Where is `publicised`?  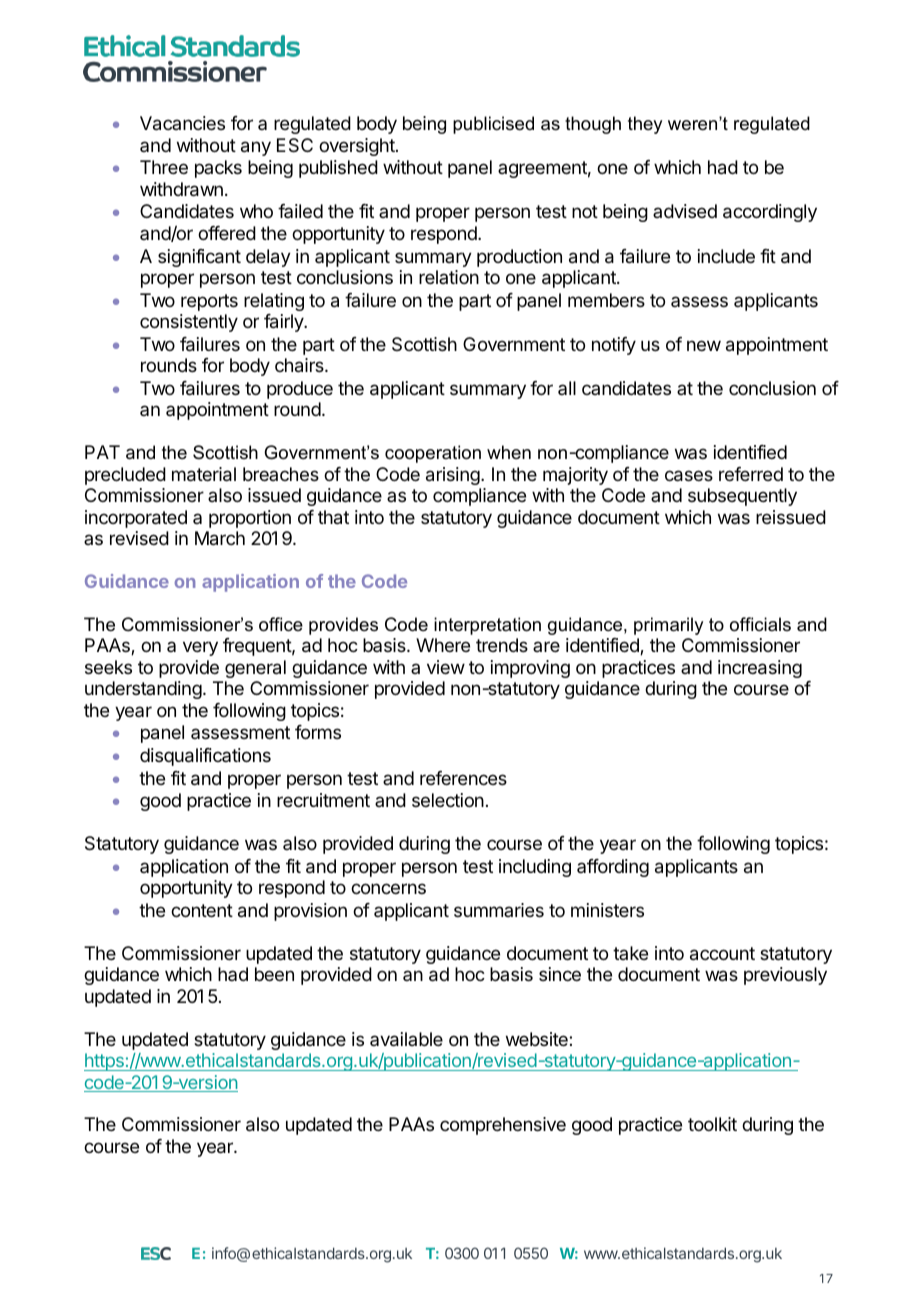
publicised is located at coordinates (493, 125).
